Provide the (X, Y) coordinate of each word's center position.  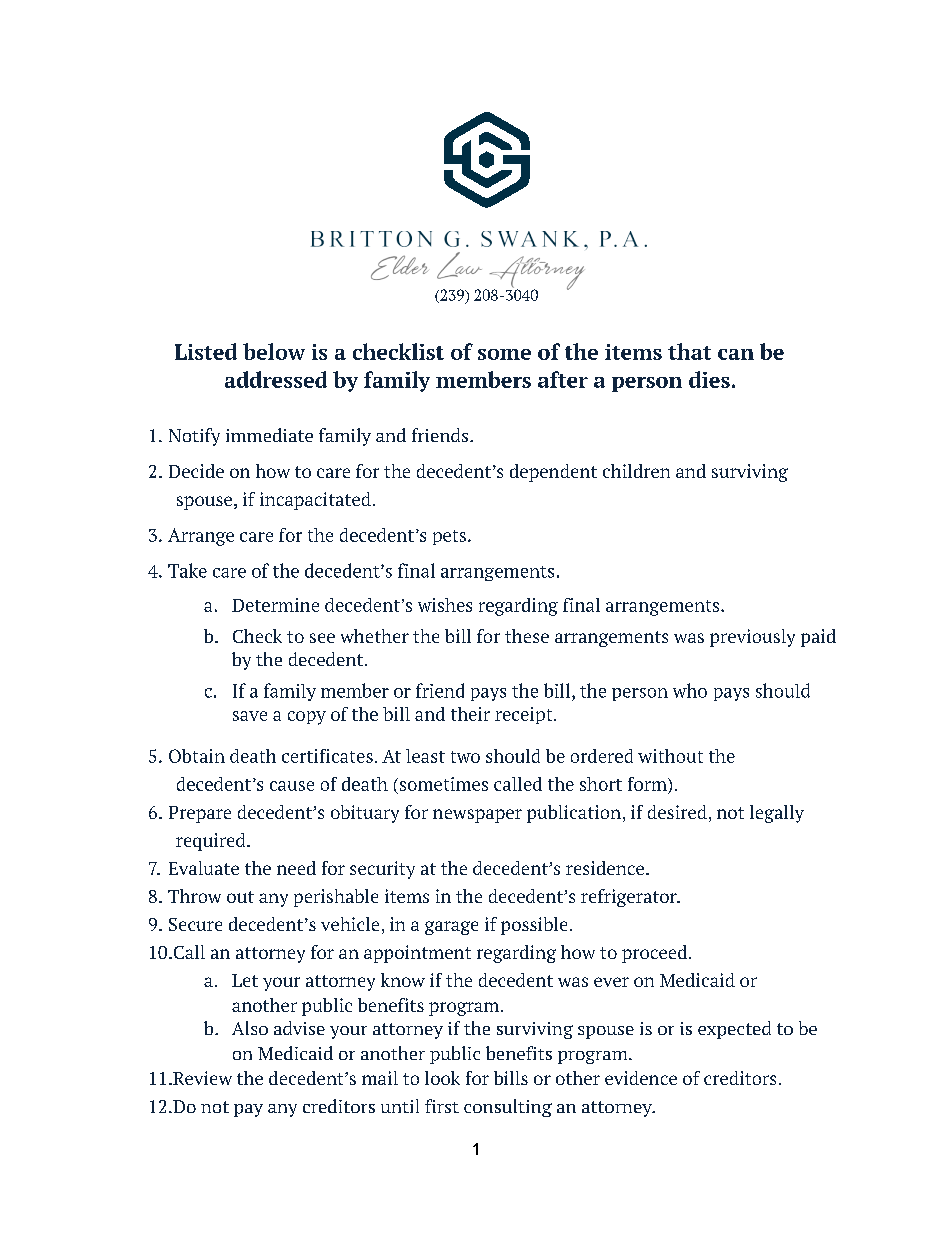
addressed (276, 379)
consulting (508, 1108)
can (736, 354)
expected (734, 1030)
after (563, 379)
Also (250, 1028)
